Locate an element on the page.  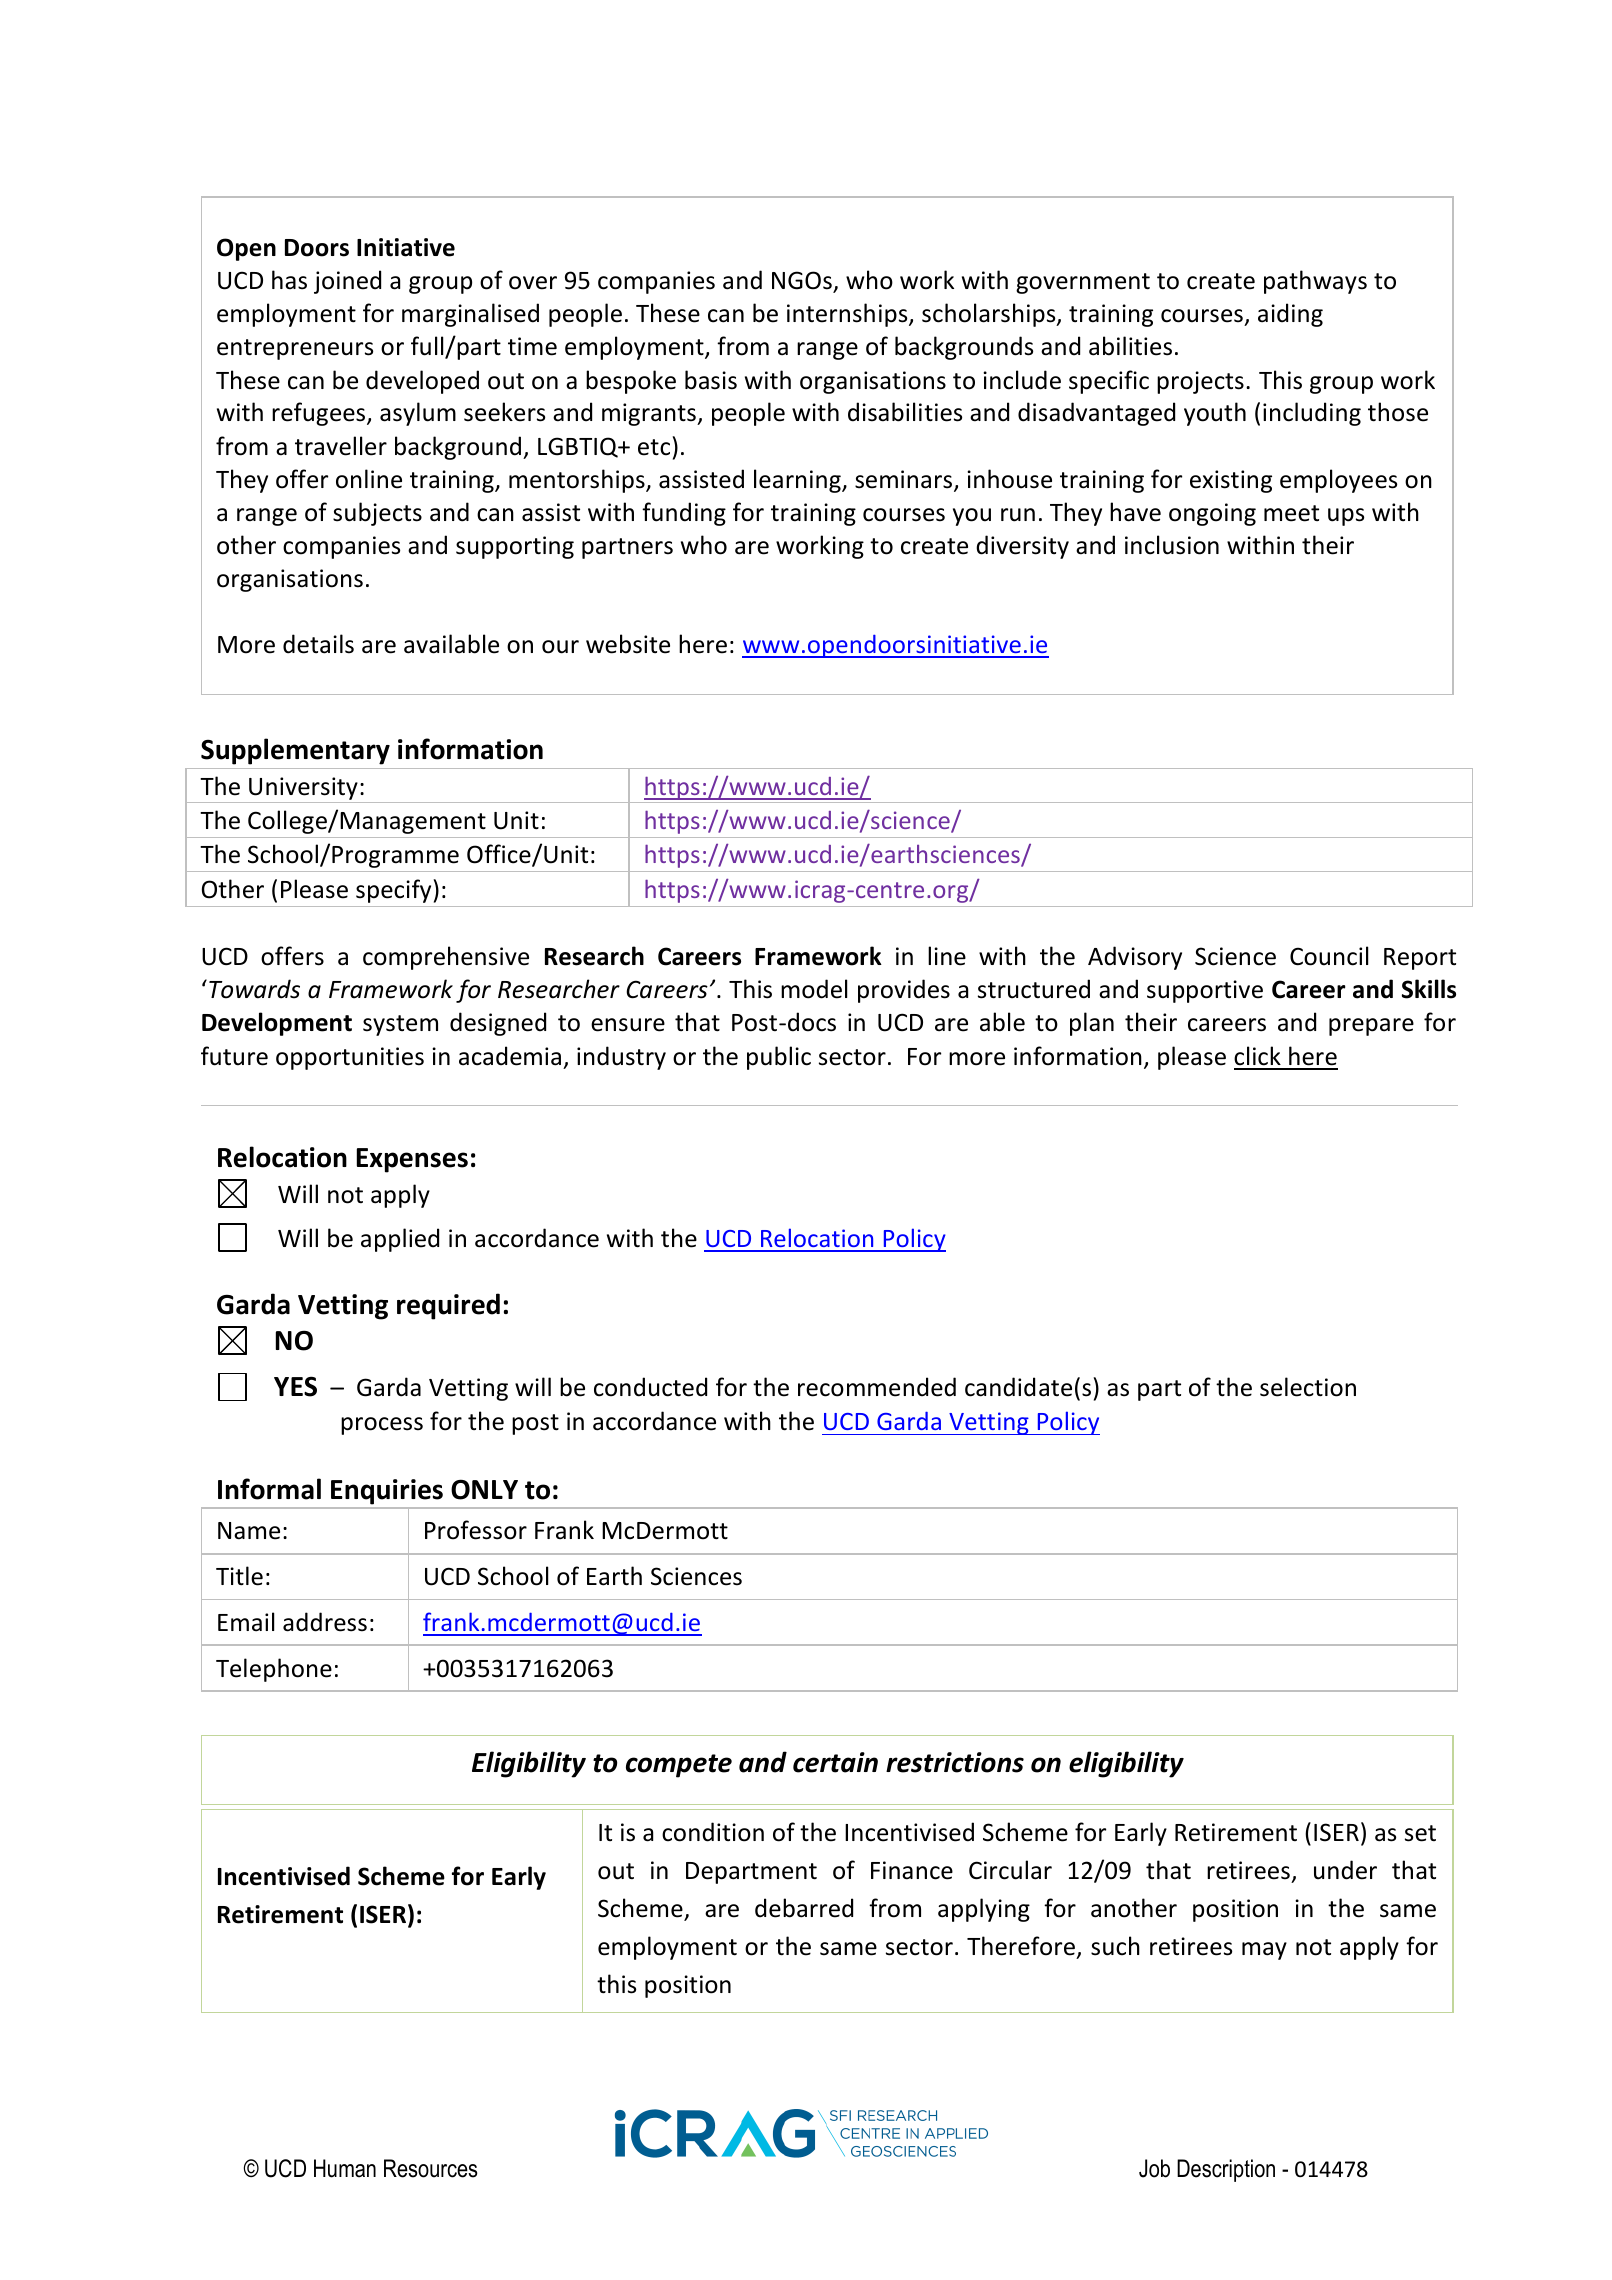
aiding is located at coordinates (1290, 315).
